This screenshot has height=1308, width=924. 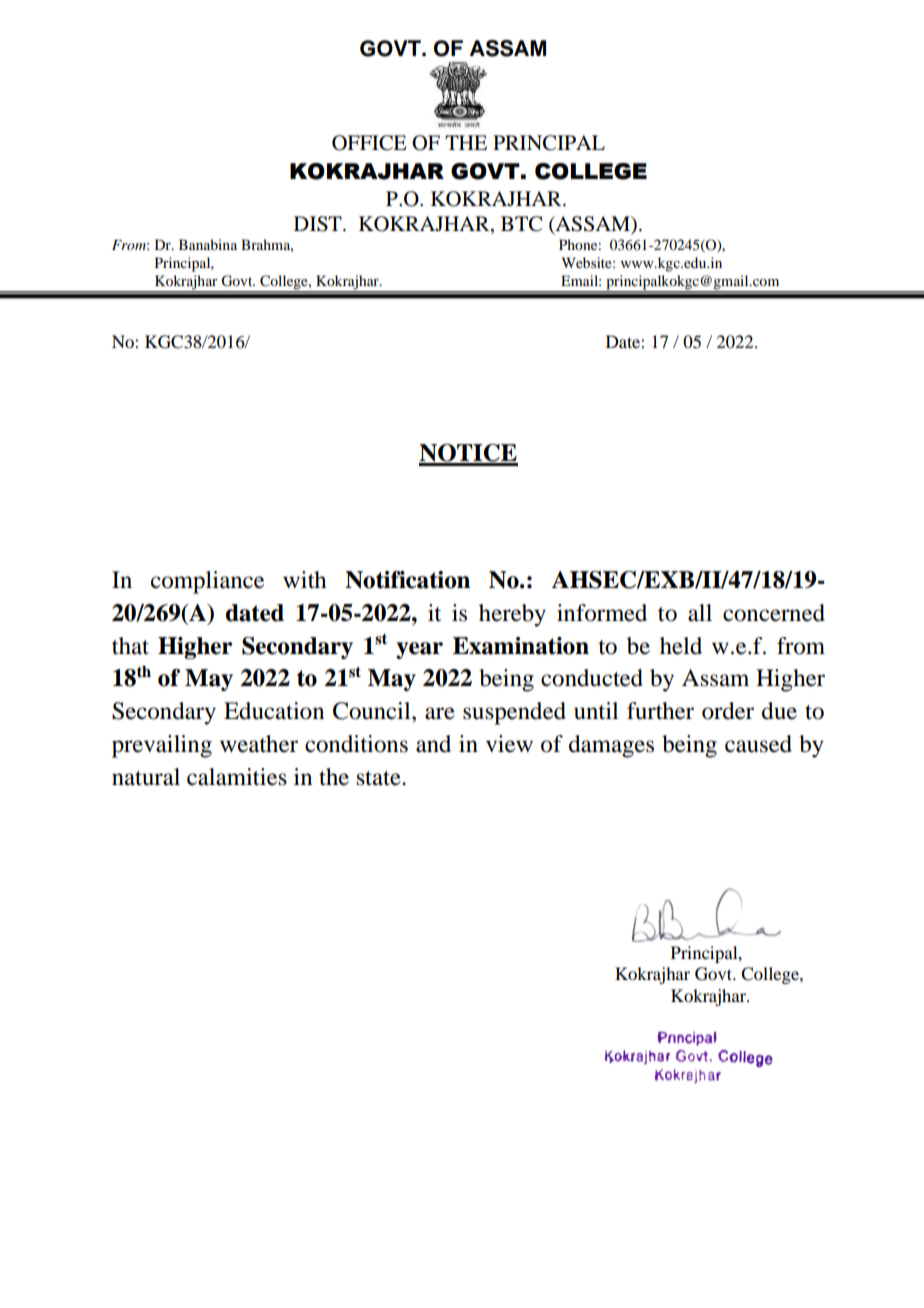 What do you see at coordinates (237, 777) in the screenshot?
I see `calamities` at bounding box center [237, 777].
